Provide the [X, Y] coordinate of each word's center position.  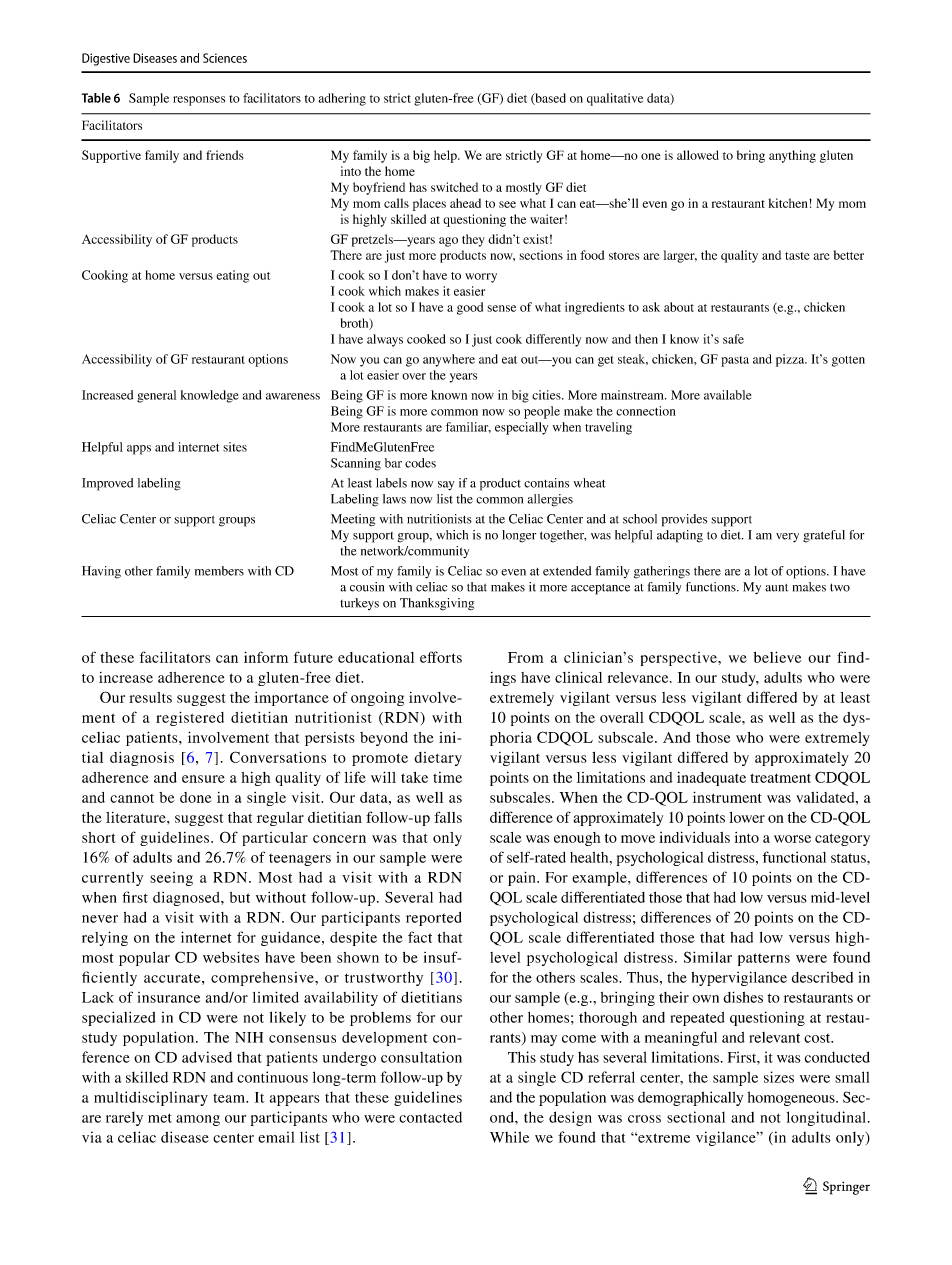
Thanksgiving [437, 604]
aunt [776, 588]
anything [792, 156]
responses [199, 101]
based [549, 99]
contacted [430, 1117]
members [219, 571]
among [198, 1120]
